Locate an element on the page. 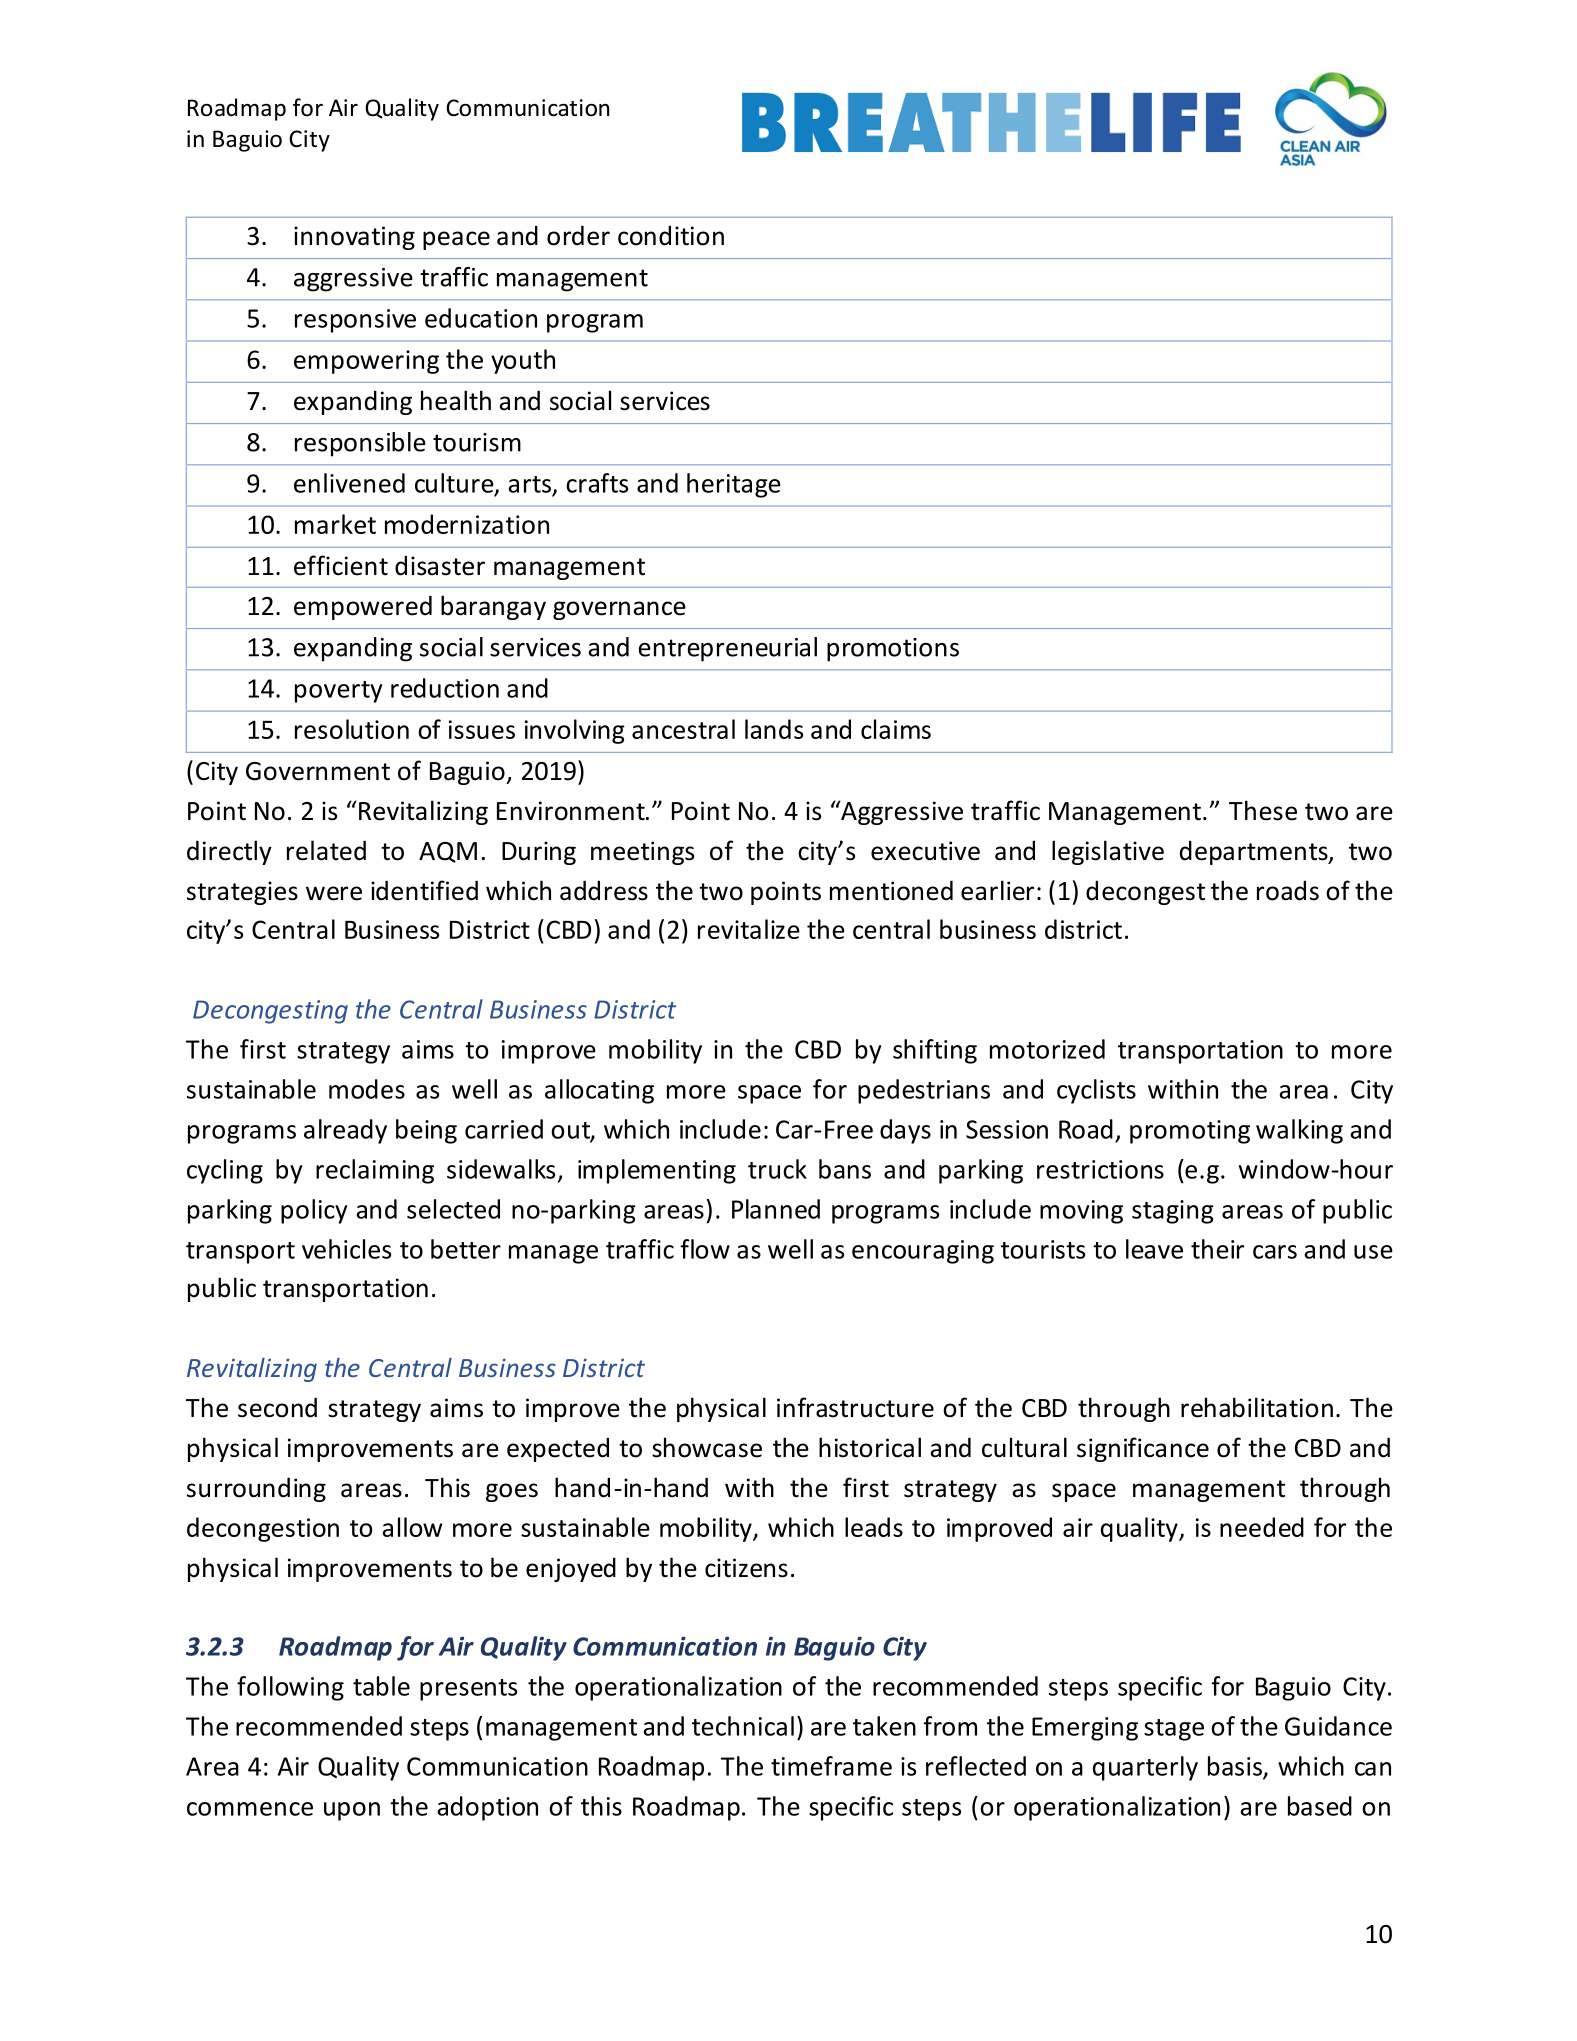 This image has height=2041, width=1577. shifting is located at coordinates (935, 1051).
